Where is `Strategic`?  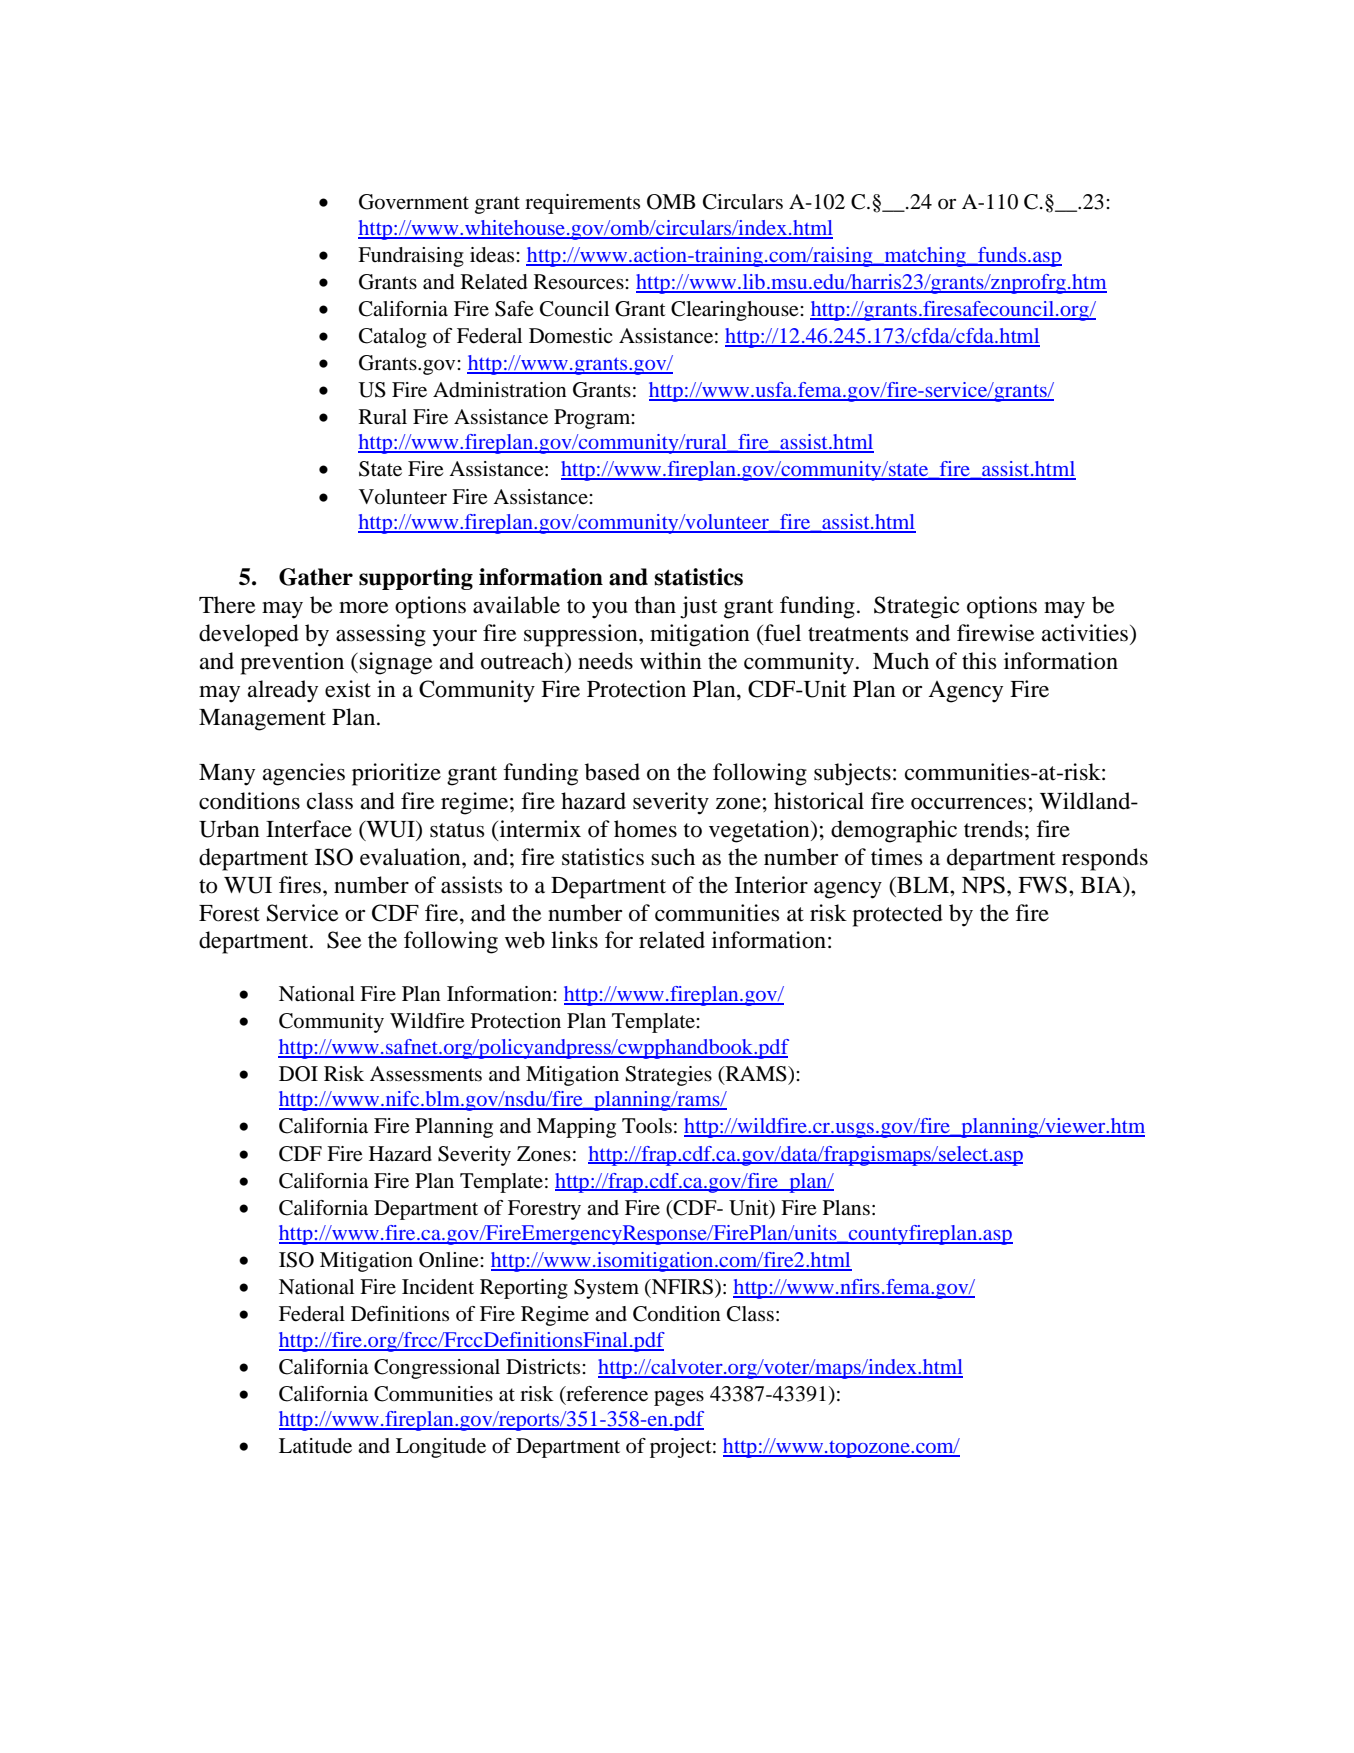
Strategic is located at coordinates (916, 607).
